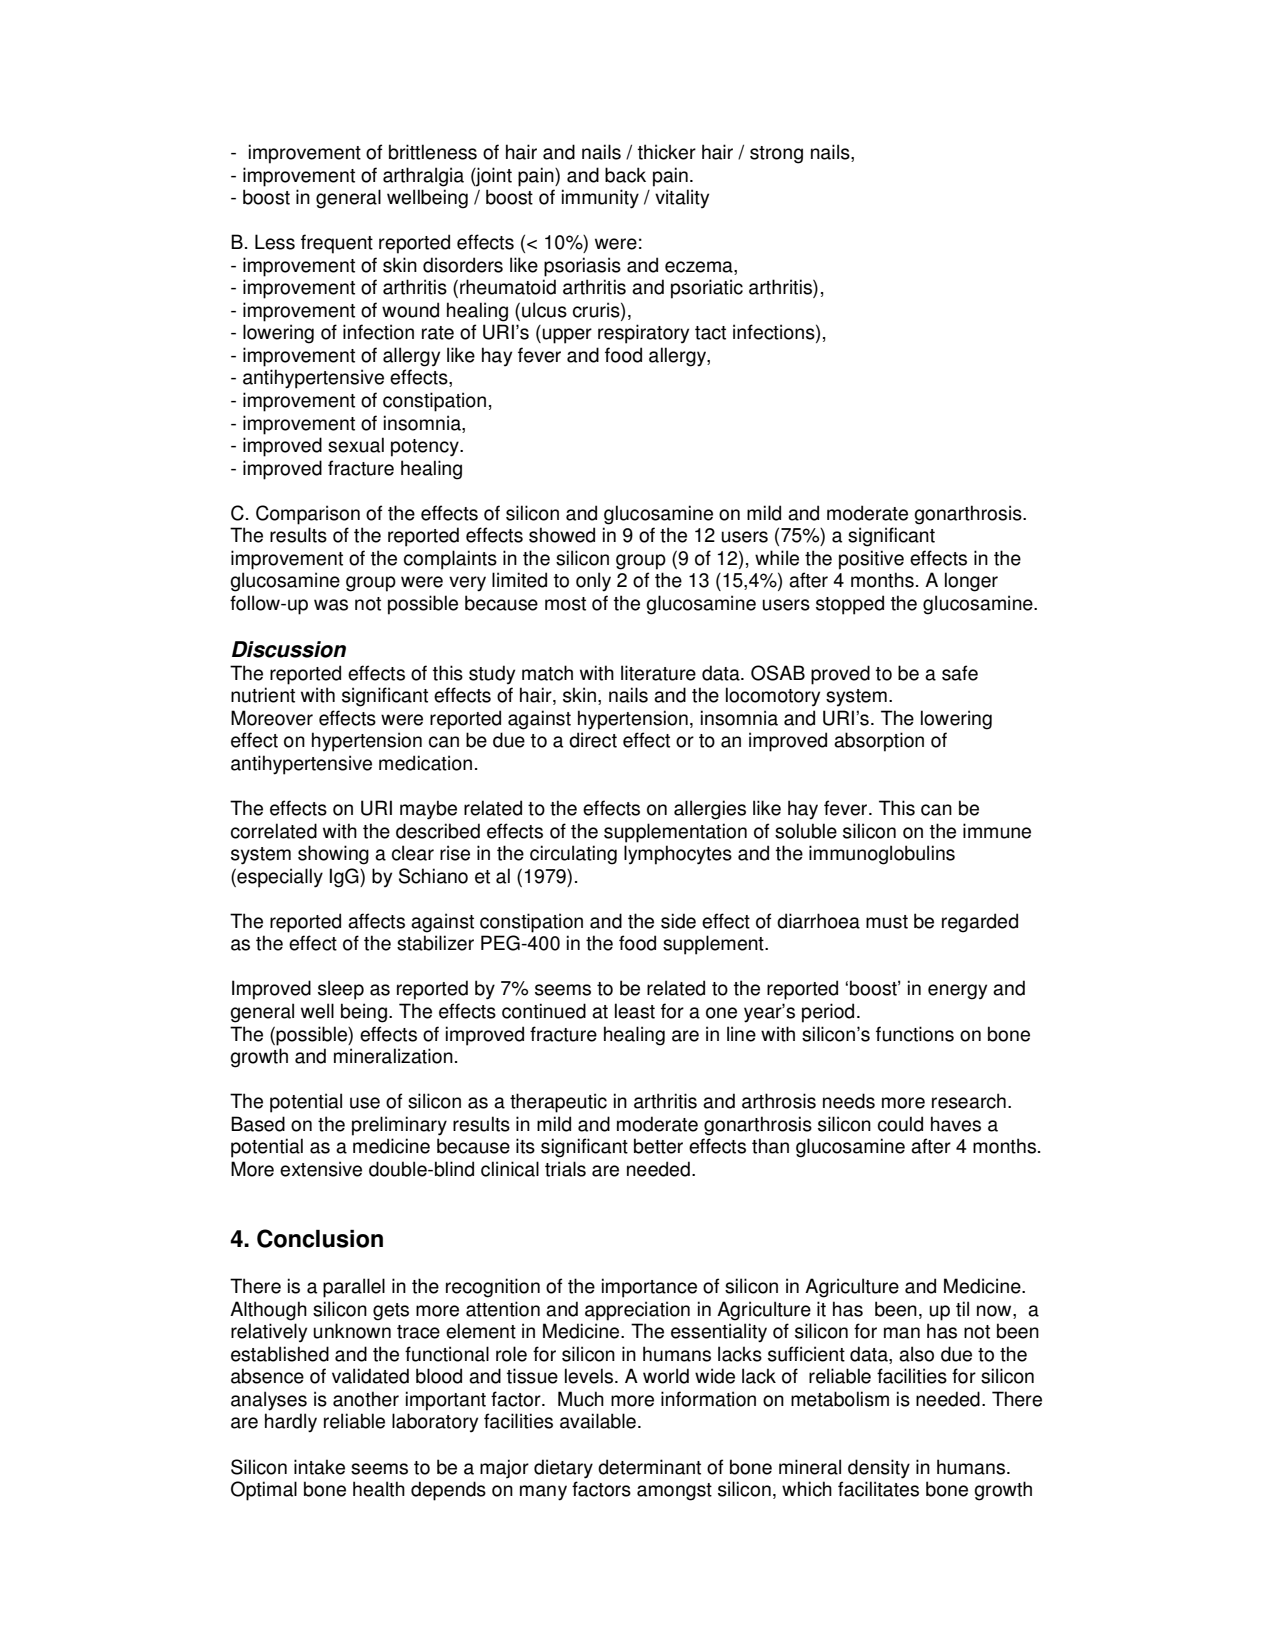 This screenshot has width=1276, height=1652. Describe the element at coordinates (635, 1011) in the screenshot. I see `least` at that location.
